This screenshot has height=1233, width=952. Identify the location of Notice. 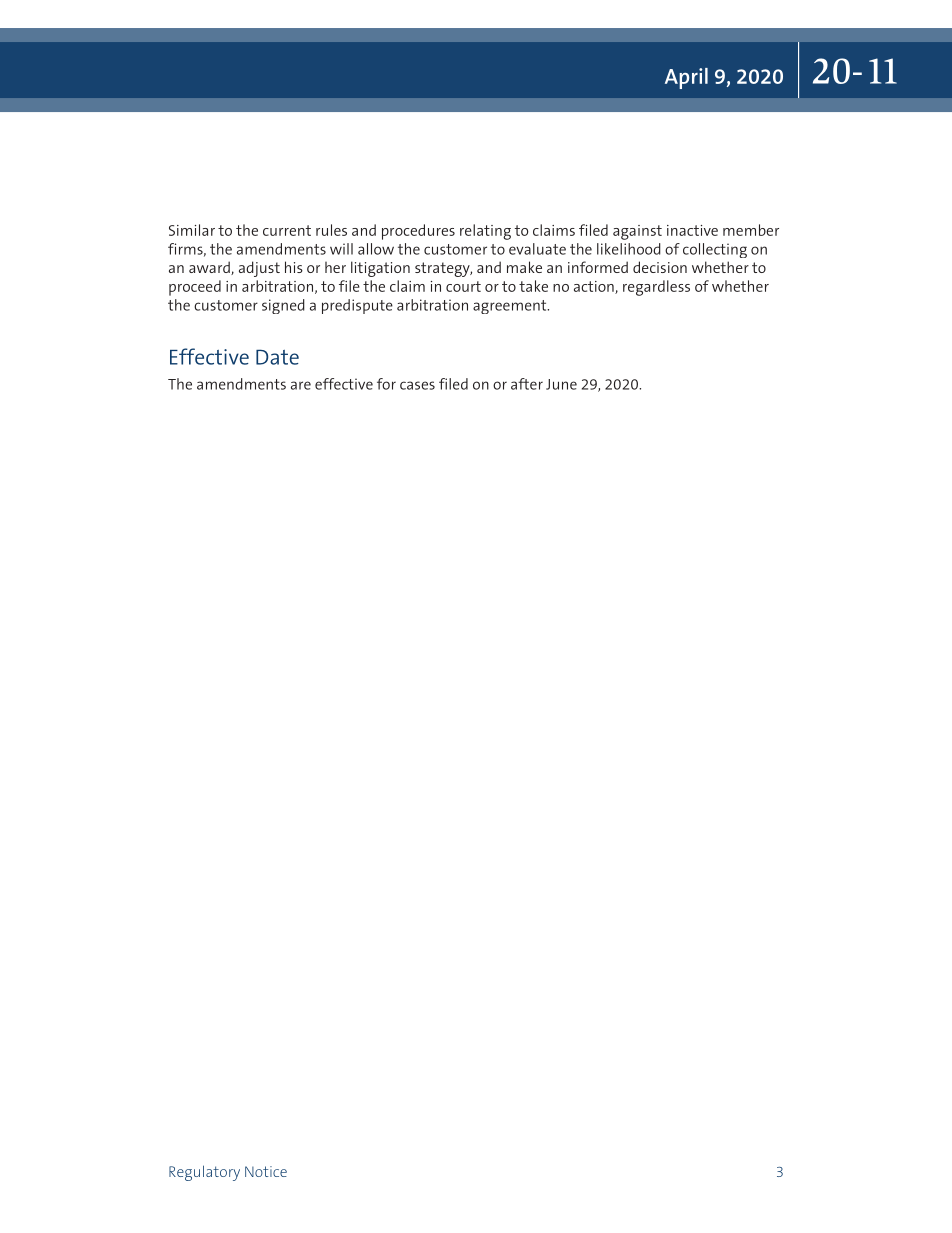
(266, 1171).
